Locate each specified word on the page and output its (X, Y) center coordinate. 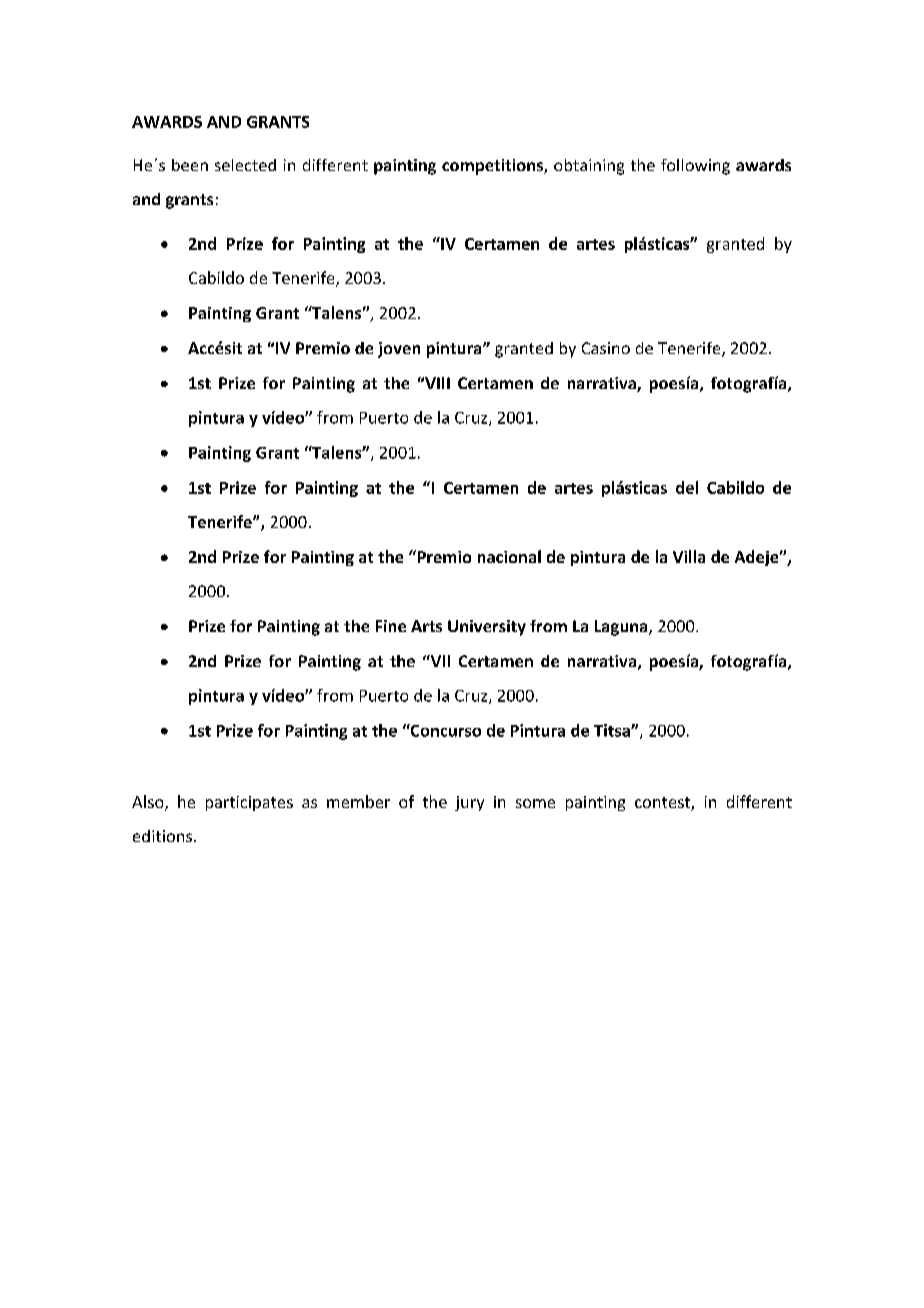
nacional (509, 556)
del (687, 487)
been (190, 165)
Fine (391, 626)
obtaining (589, 167)
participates (249, 803)
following (695, 167)
